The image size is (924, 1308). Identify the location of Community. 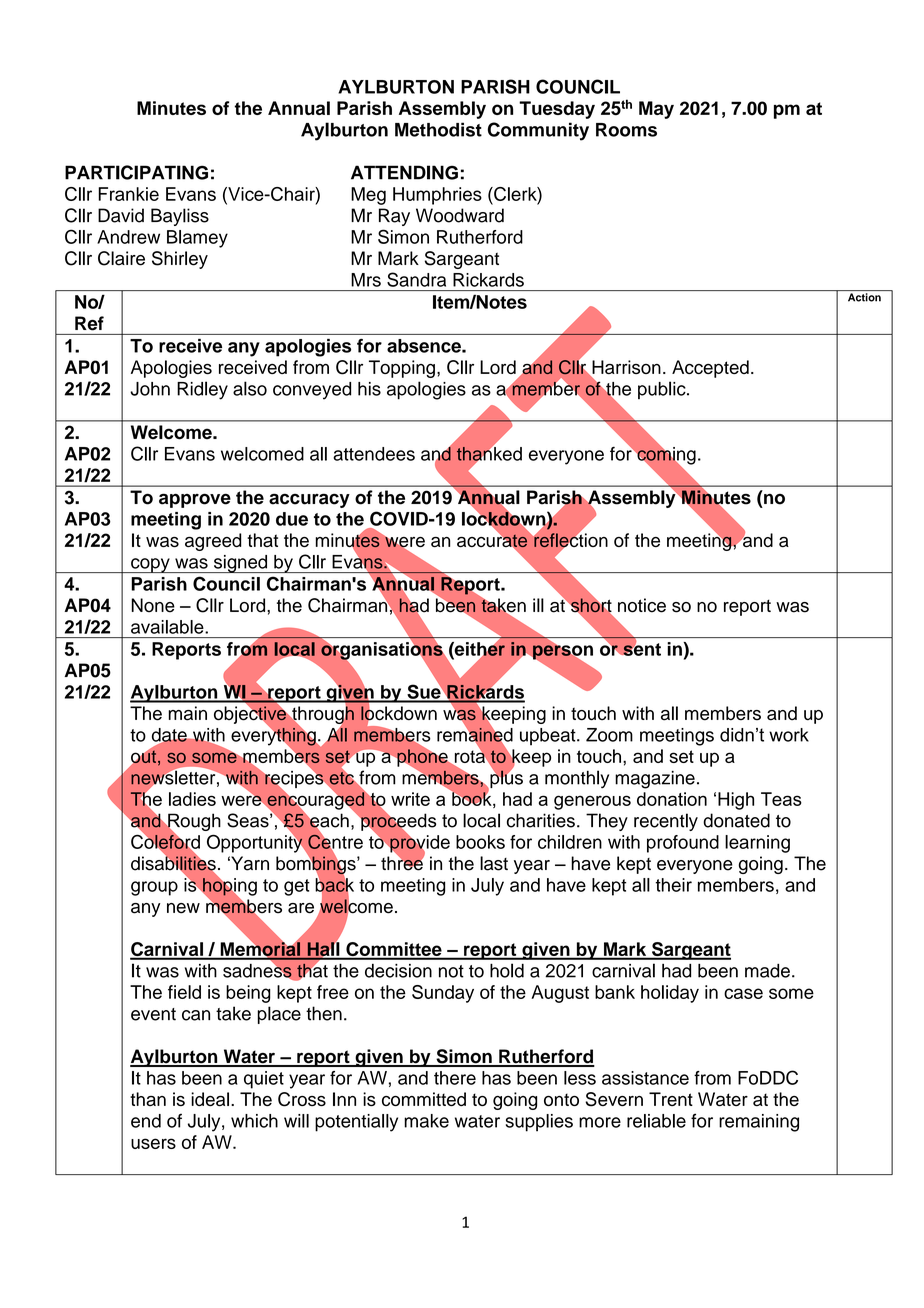
(538, 131).
